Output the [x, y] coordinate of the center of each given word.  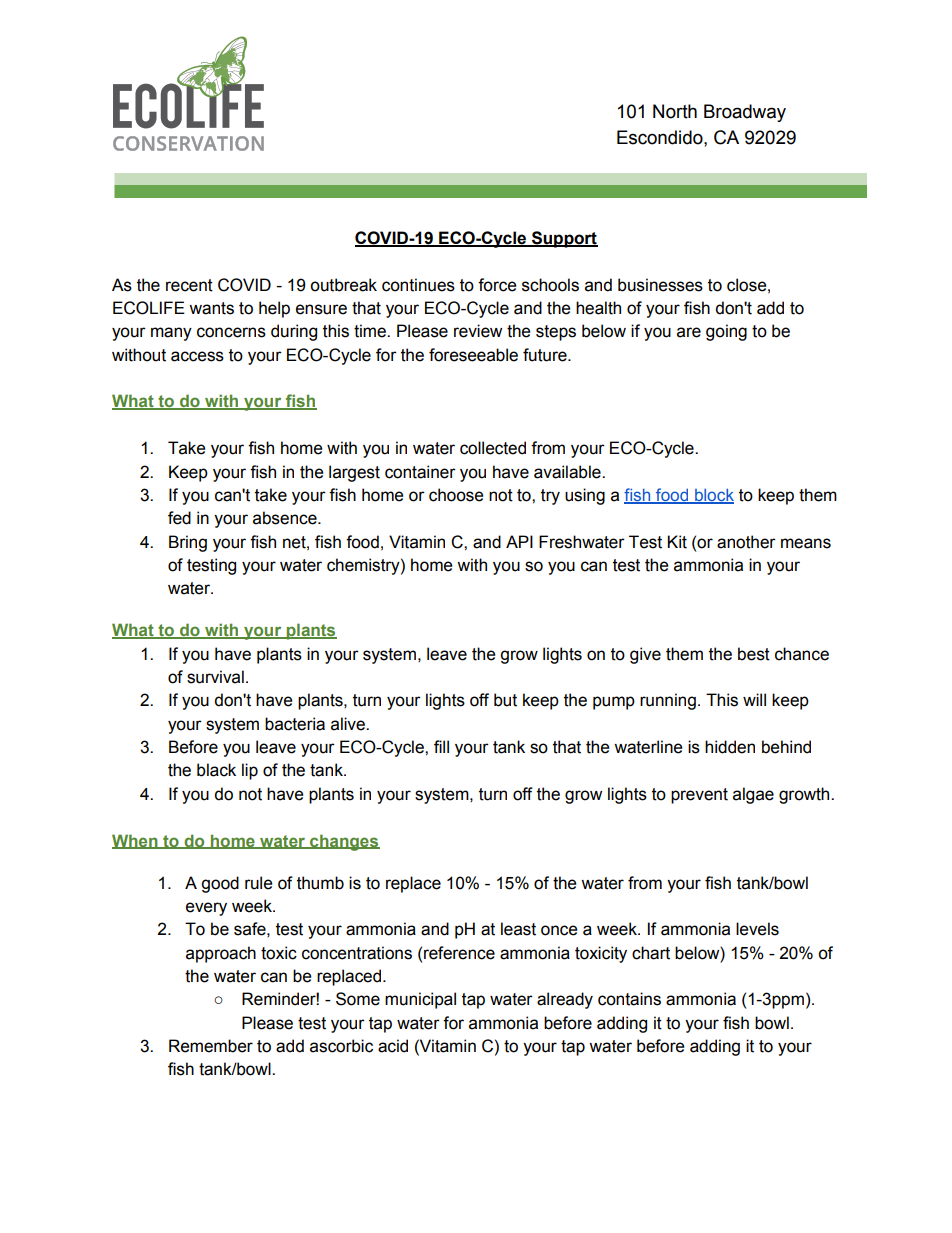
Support [564, 239]
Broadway [745, 113]
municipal [420, 1000]
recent [189, 285]
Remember [211, 1046]
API [519, 541]
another [746, 542]
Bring [188, 543]
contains [629, 999]
